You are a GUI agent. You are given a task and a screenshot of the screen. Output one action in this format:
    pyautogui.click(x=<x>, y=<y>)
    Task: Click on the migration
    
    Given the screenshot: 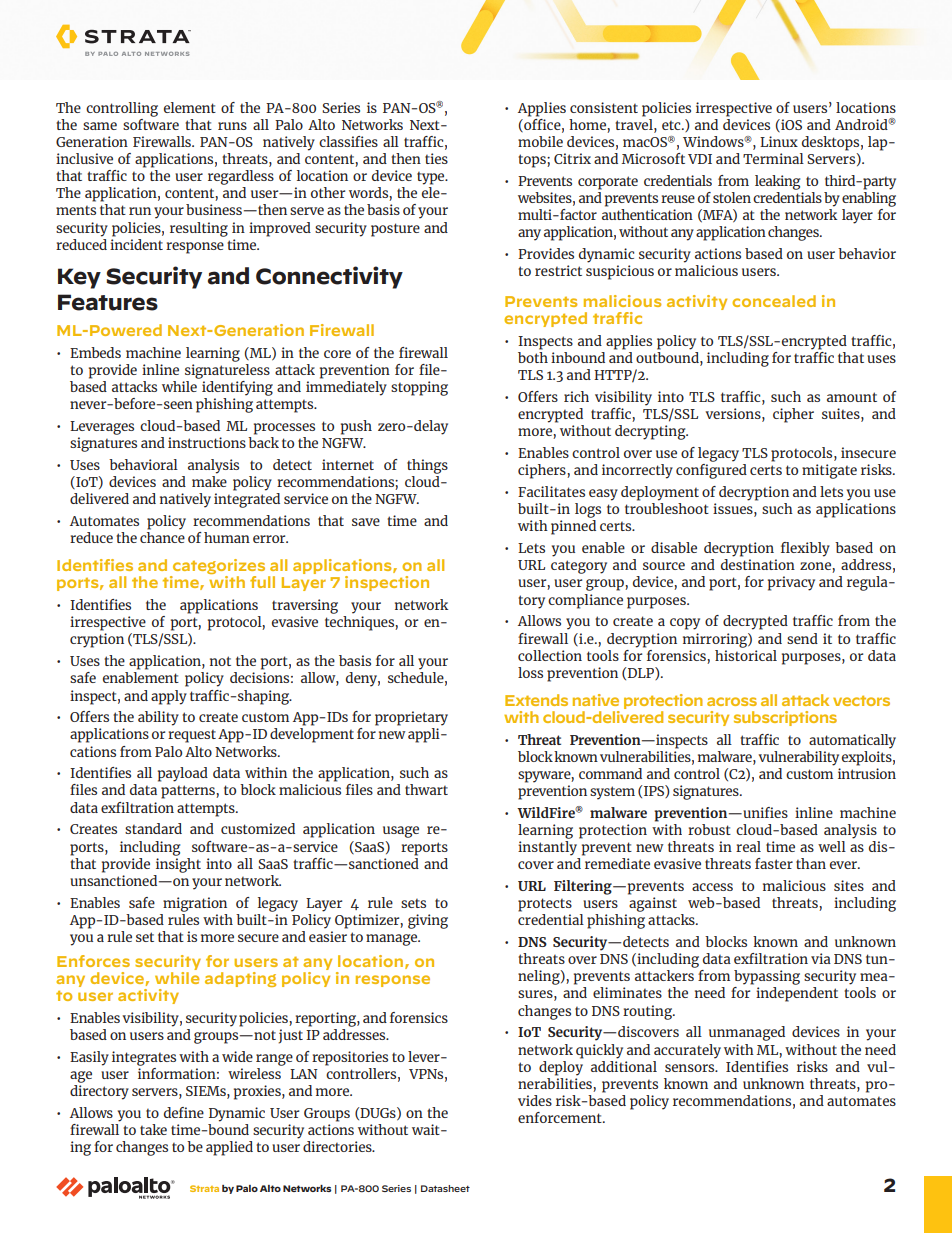 What is the action you would take?
    pyautogui.click(x=195, y=904)
